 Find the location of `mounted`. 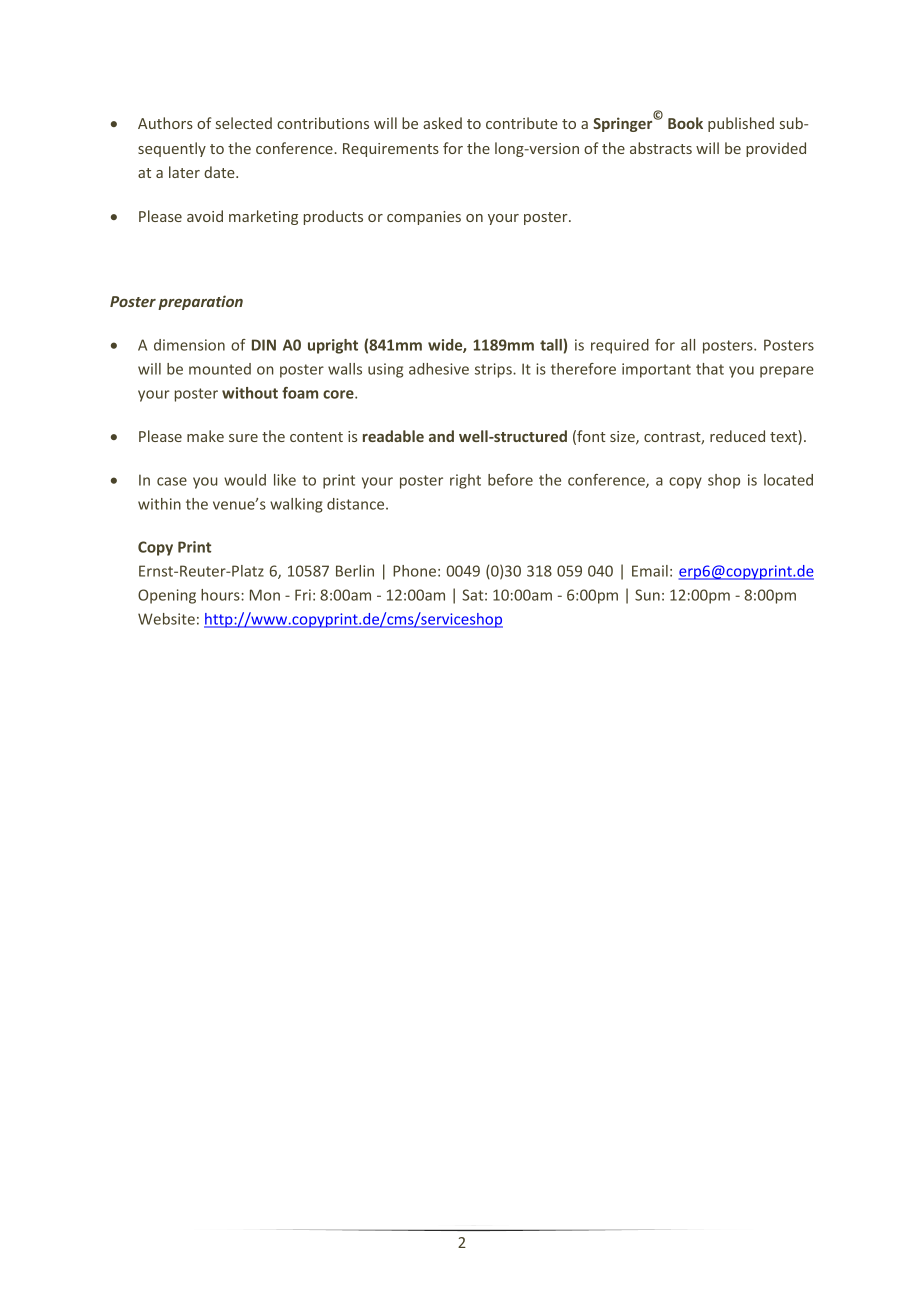

mounted is located at coordinates (220, 369).
